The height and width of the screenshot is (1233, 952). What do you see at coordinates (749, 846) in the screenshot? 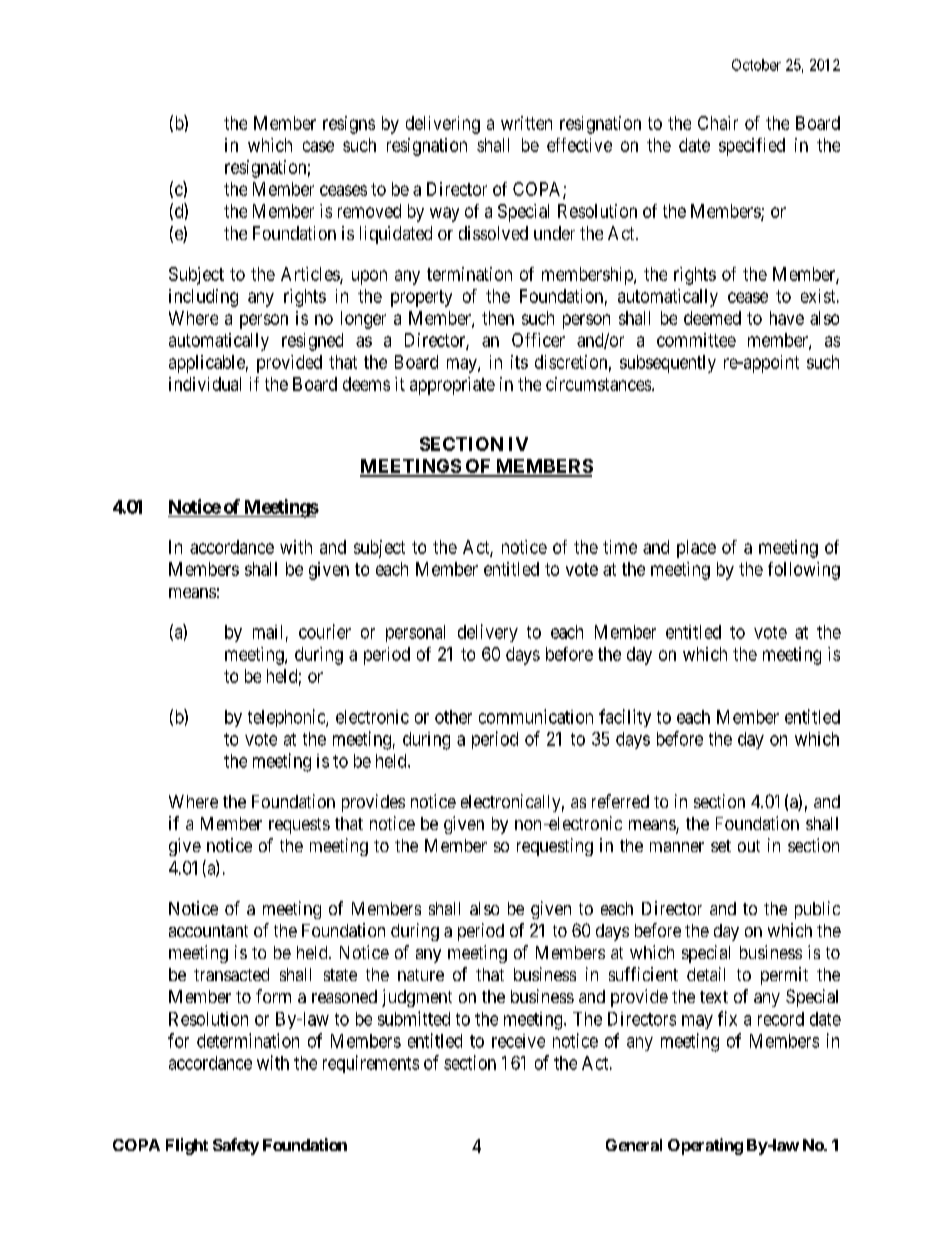
I see `out` at bounding box center [749, 846].
